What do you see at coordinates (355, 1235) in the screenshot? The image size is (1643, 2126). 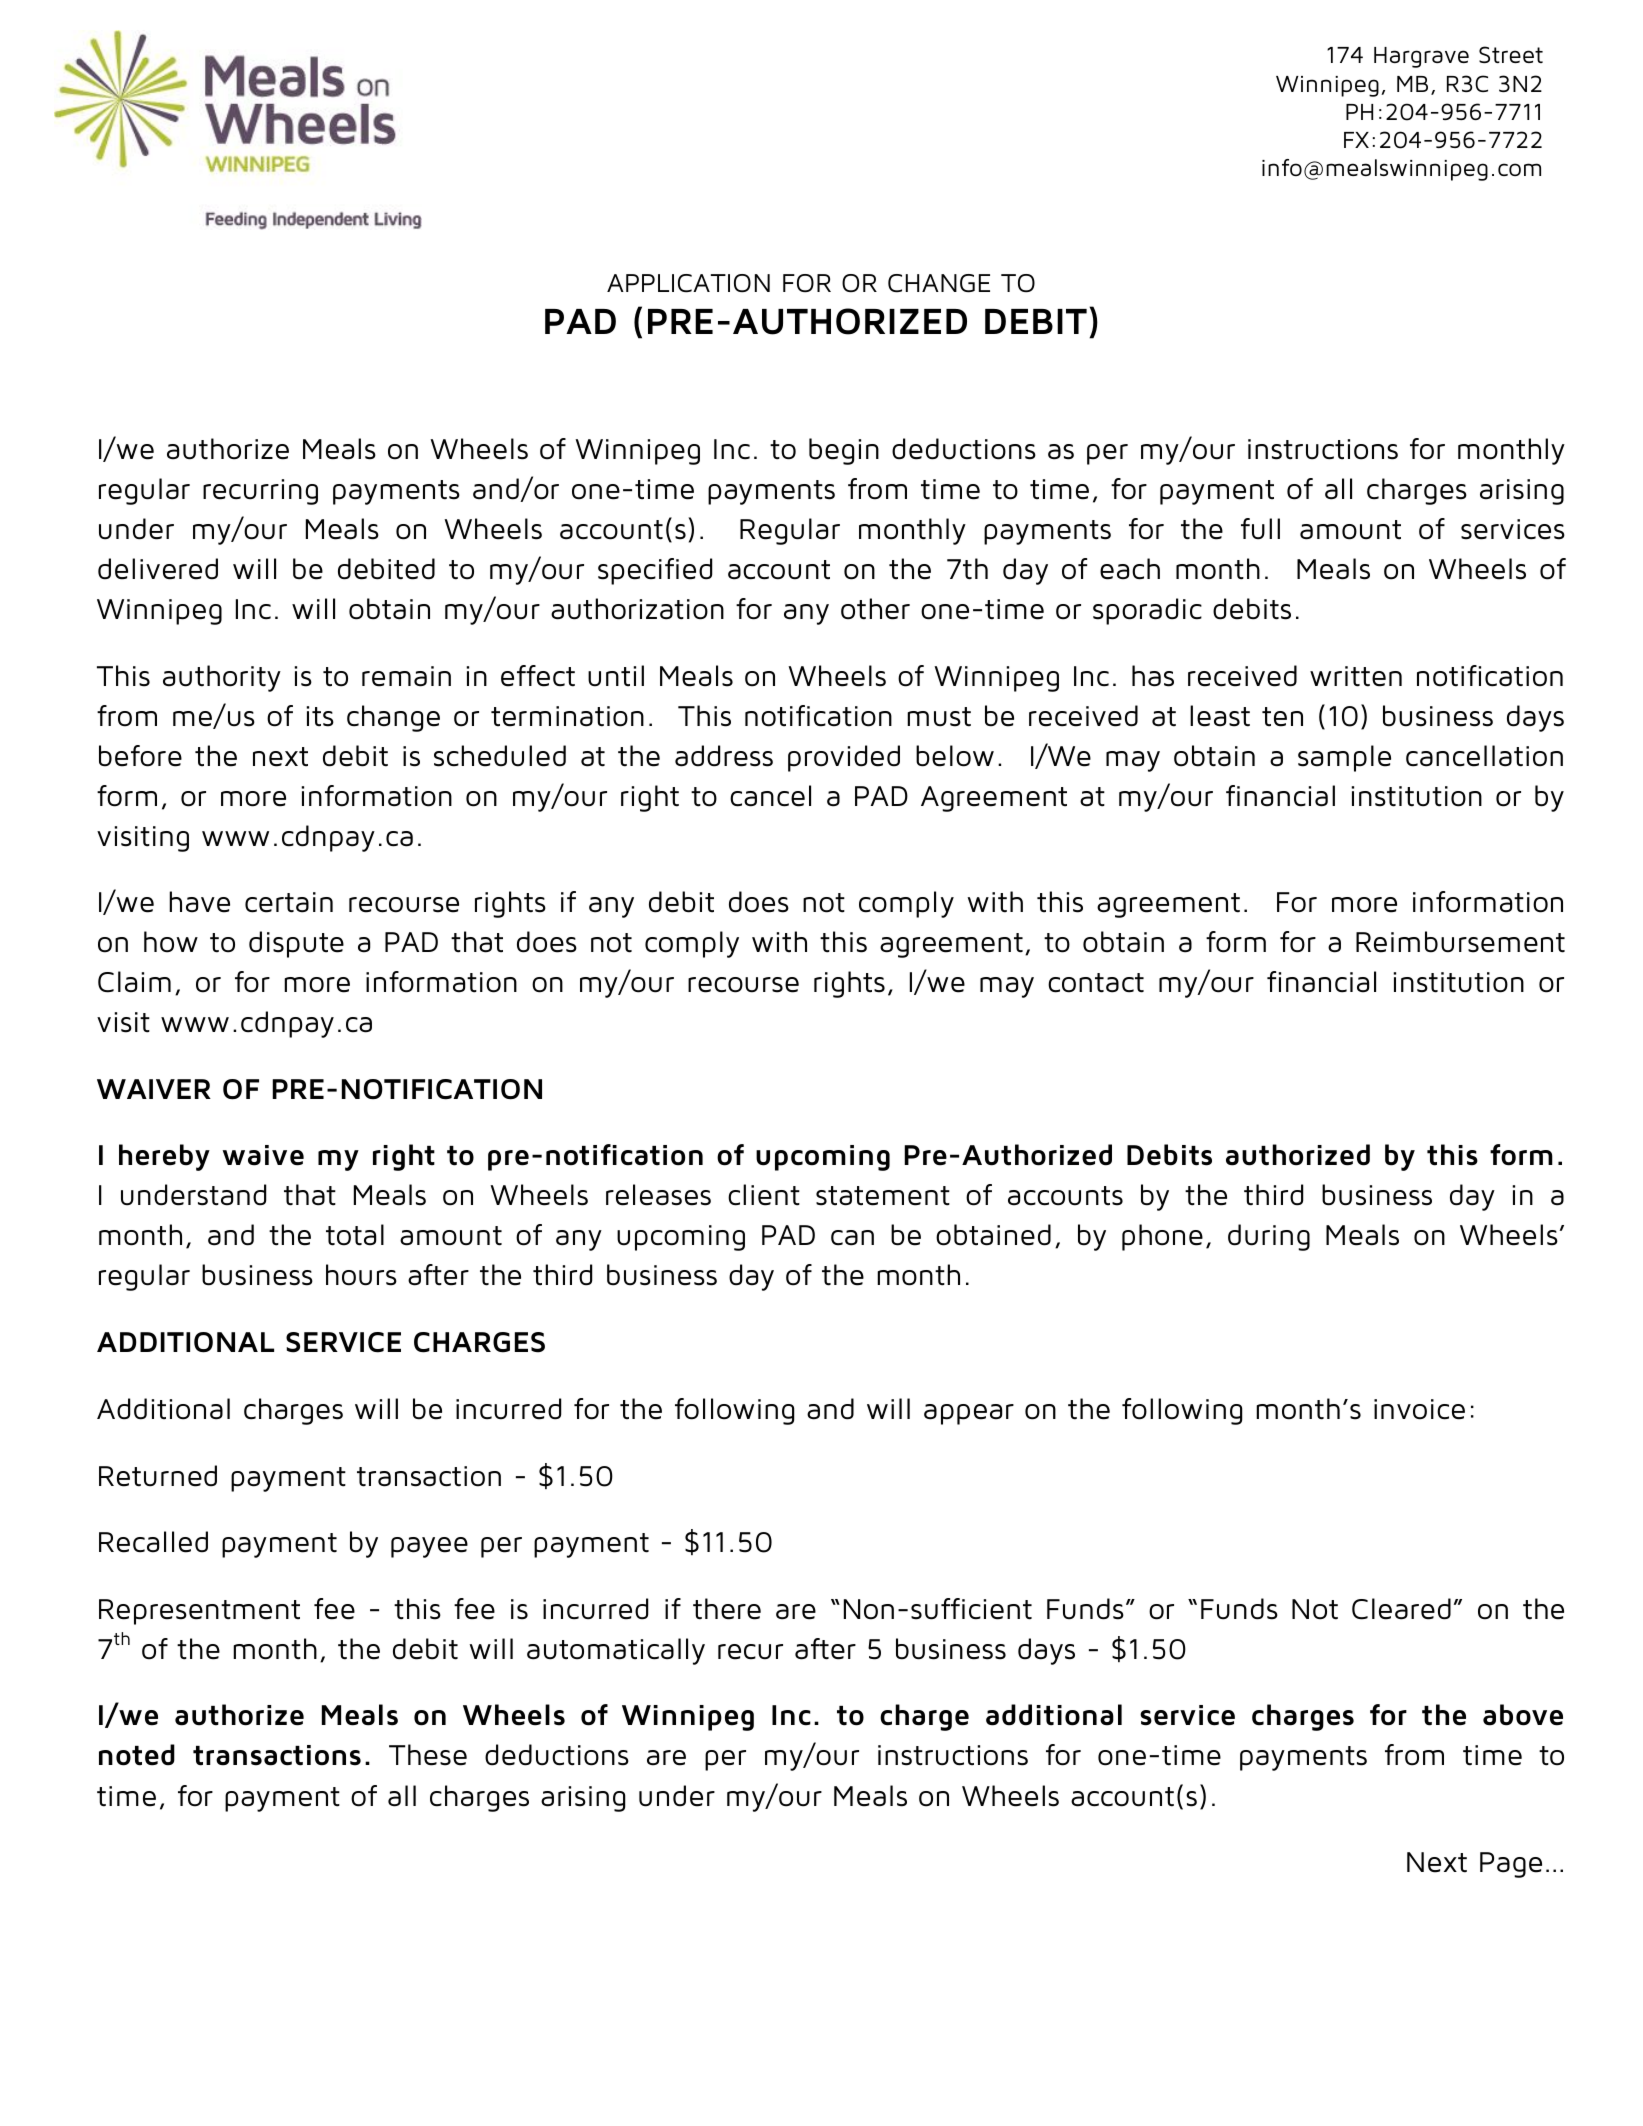 I see `total` at bounding box center [355, 1235].
